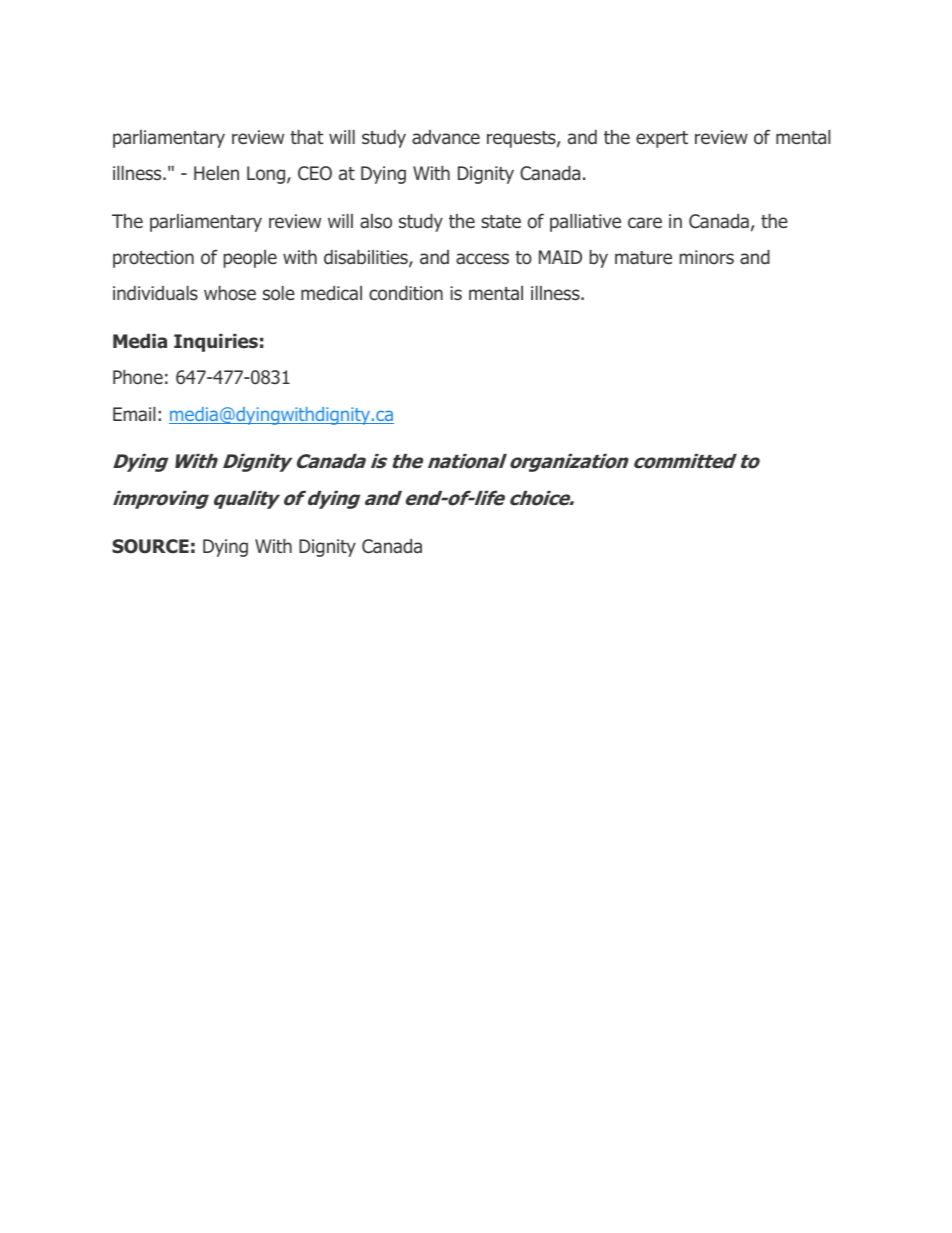 The image size is (952, 1233). What do you see at coordinates (150, 546) in the screenshot?
I see `SOURCE` at bounding box center [150, 546].
